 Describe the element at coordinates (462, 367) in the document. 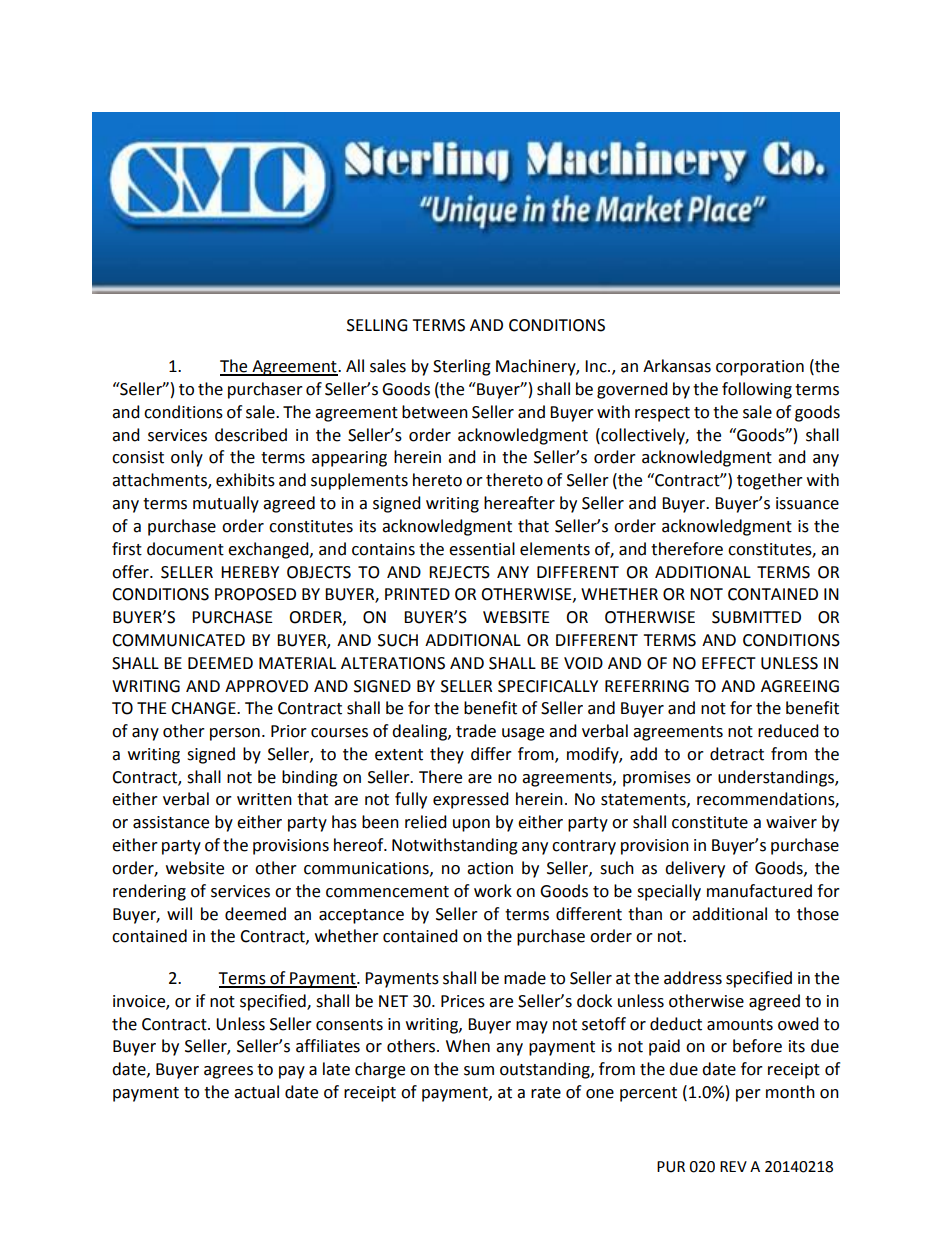

I see `Sterling` at that location.
